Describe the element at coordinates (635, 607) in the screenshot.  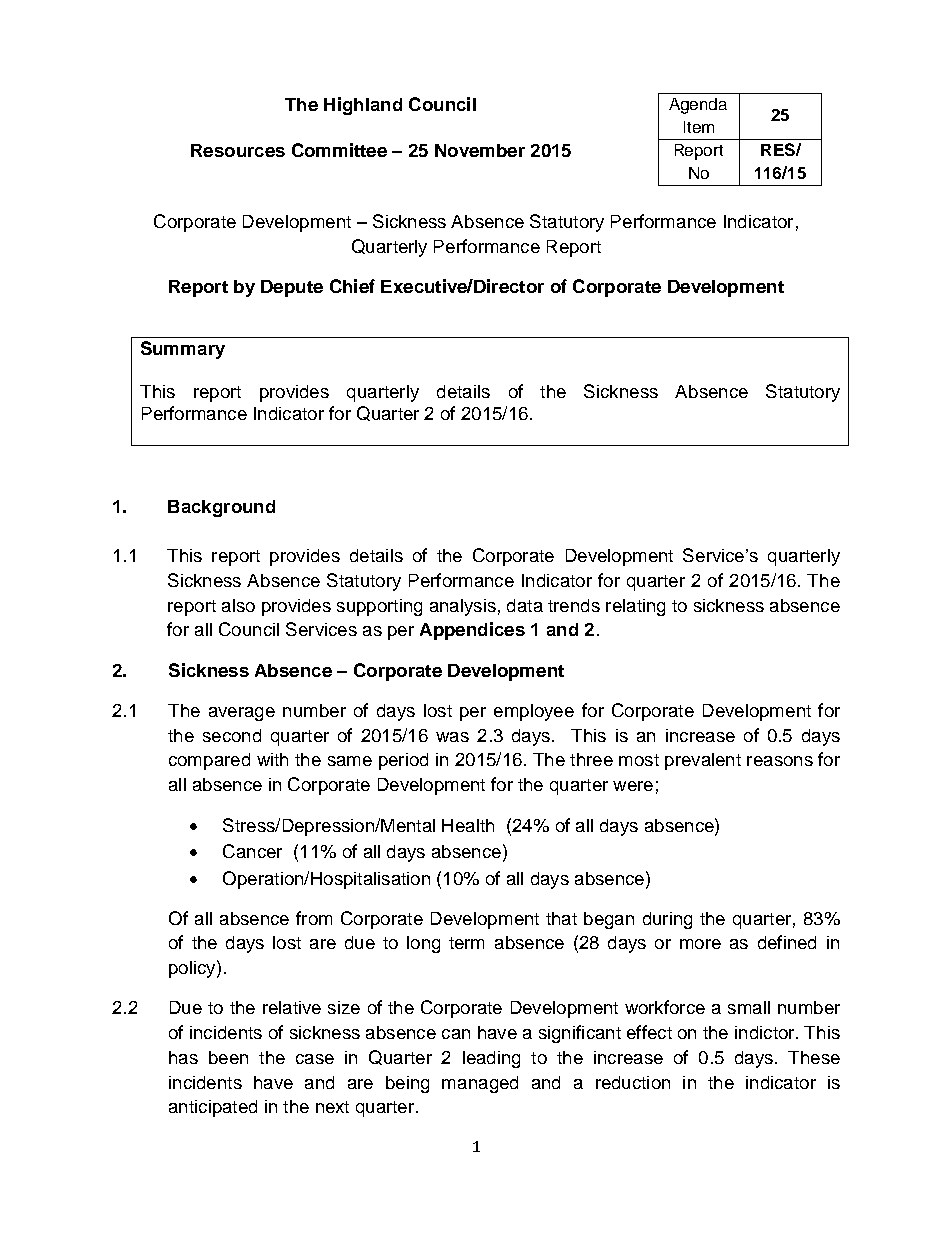
I see `relating` at that location.
